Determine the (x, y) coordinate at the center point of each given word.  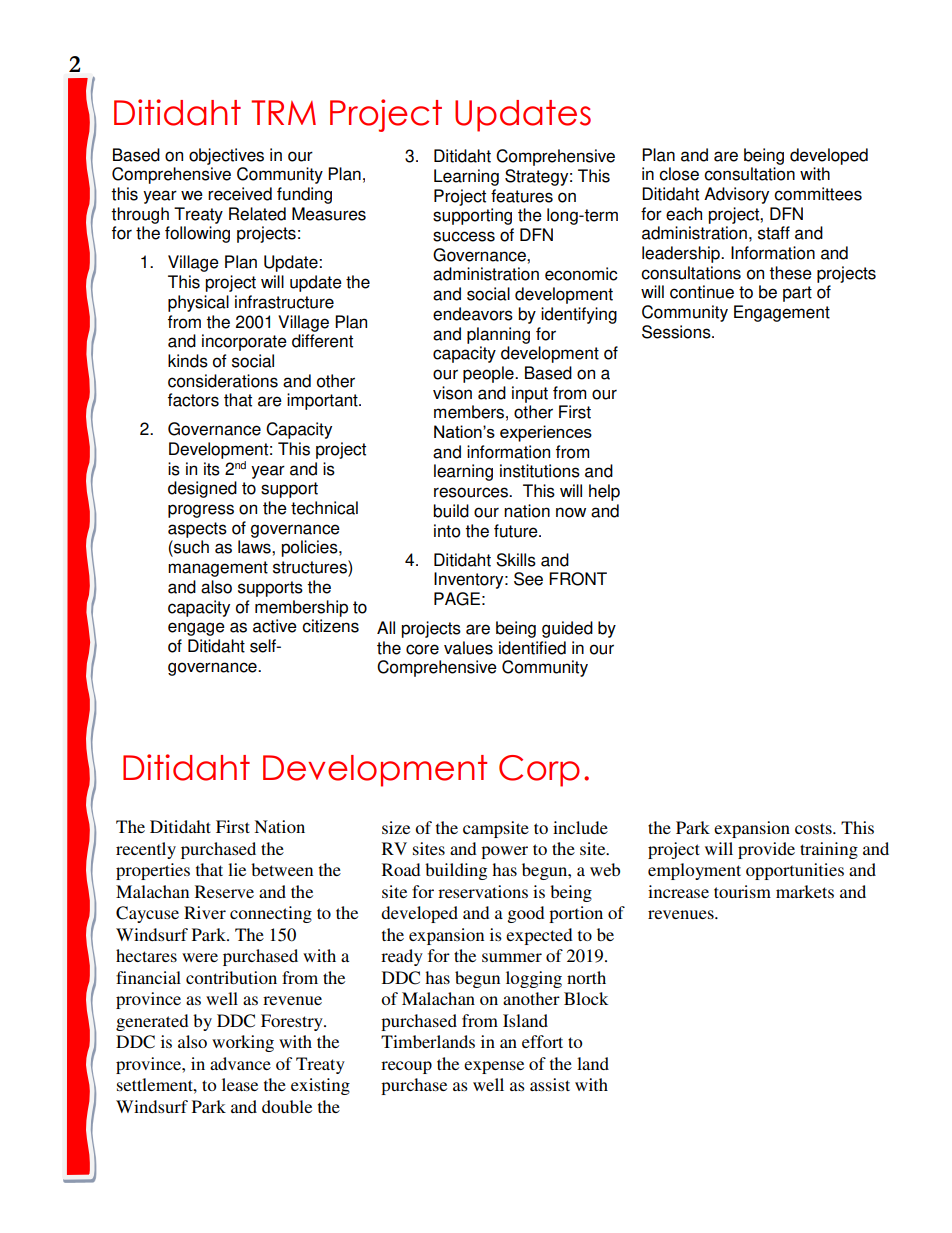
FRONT (578, 579)
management (218, 569)
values (468, 648)
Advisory (736, 195)
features (522, 196)
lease (240, 1084)
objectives (226, 156)
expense (494, 1067)
